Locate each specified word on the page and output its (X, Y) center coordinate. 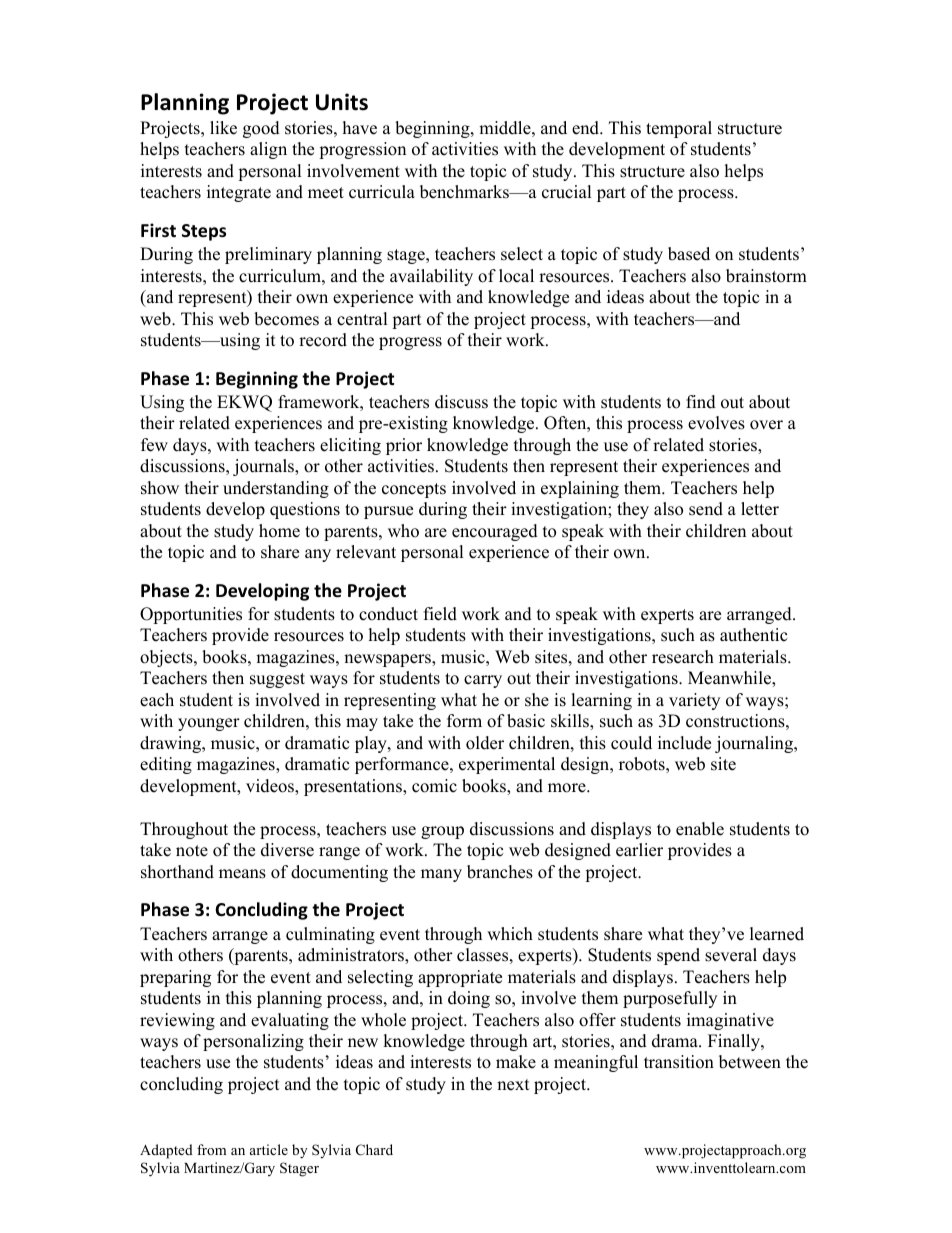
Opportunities (191, 615)
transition (679, 1062)
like (223, 128)
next (513, 1085)
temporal (679, 129)
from (211, 1149)
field (440, 614)
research (683, 657)
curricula (382, 192)
